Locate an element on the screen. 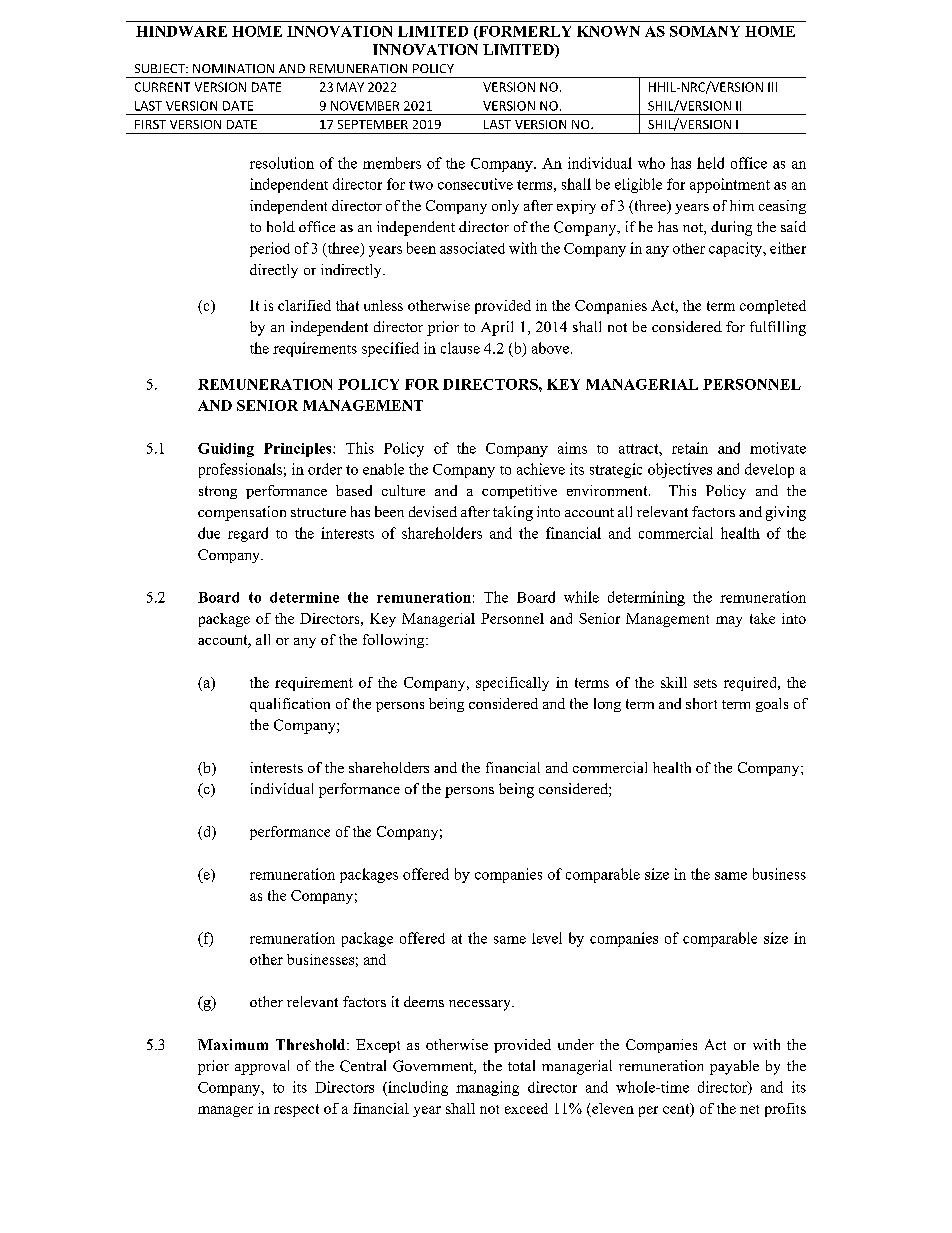  completed is located at coordinates (773, 307).
